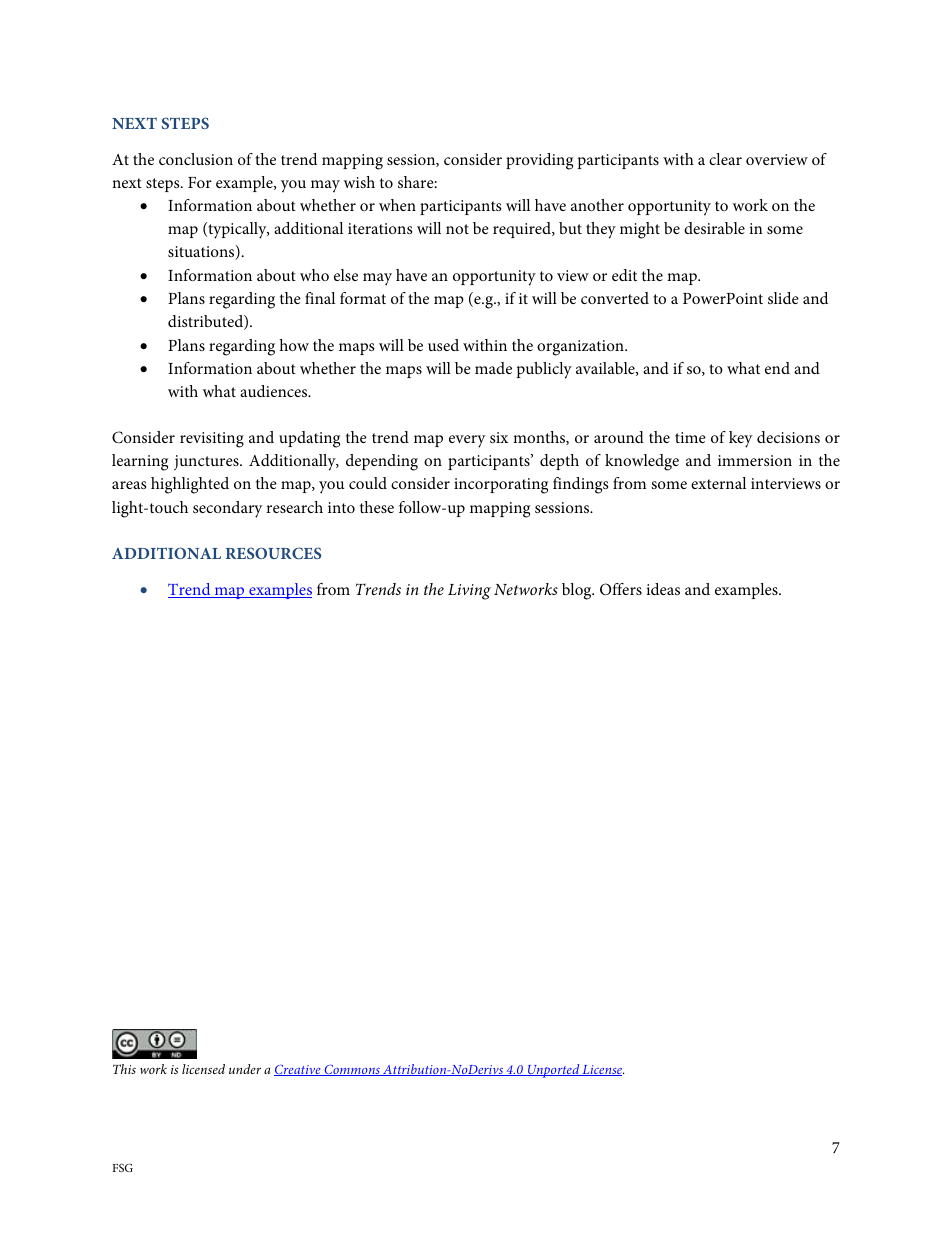  Describe the element at coordinates (397, 205) in the document. I see `when` at that location.
